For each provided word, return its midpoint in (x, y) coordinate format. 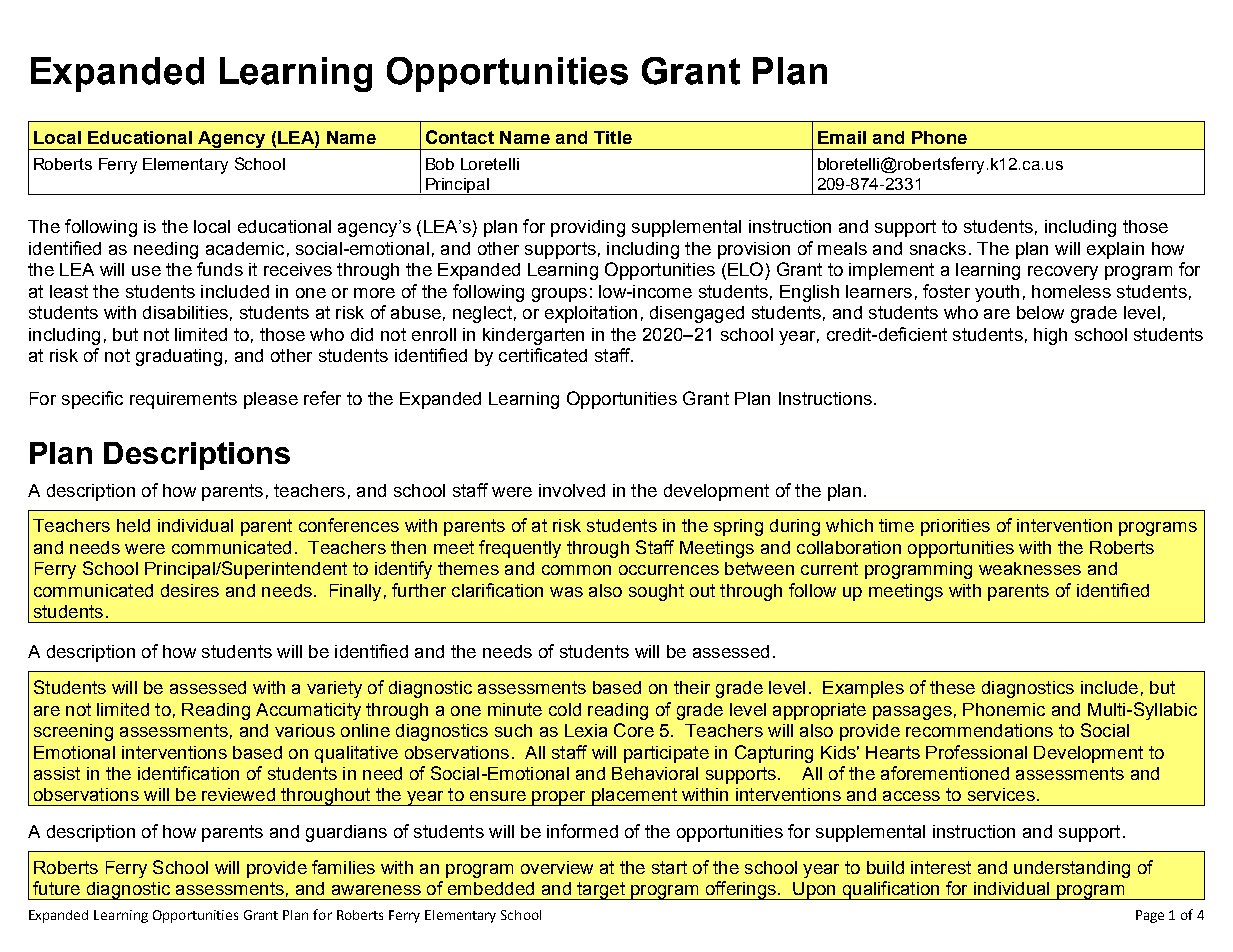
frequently (520, 549)
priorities (955, 527)
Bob (440, 164)
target (601, 891)
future (56, 888)
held (133, 525)
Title (613, 137)
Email (842, 137)
